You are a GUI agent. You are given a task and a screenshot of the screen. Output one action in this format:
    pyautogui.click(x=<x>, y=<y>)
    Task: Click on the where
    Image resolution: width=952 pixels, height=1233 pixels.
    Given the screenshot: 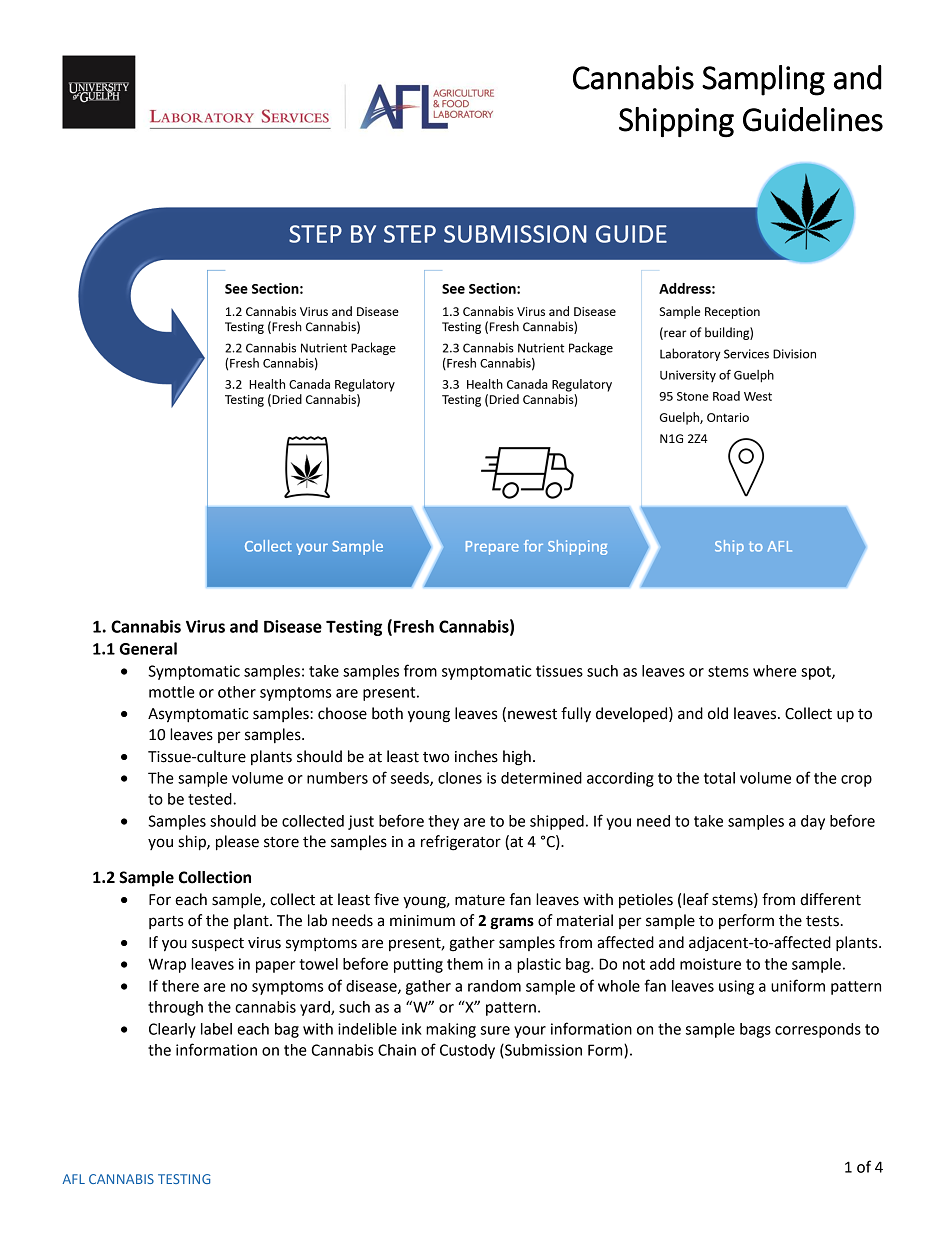 What is the action you would take?
    pyautogui.click(x=775, y=671)
